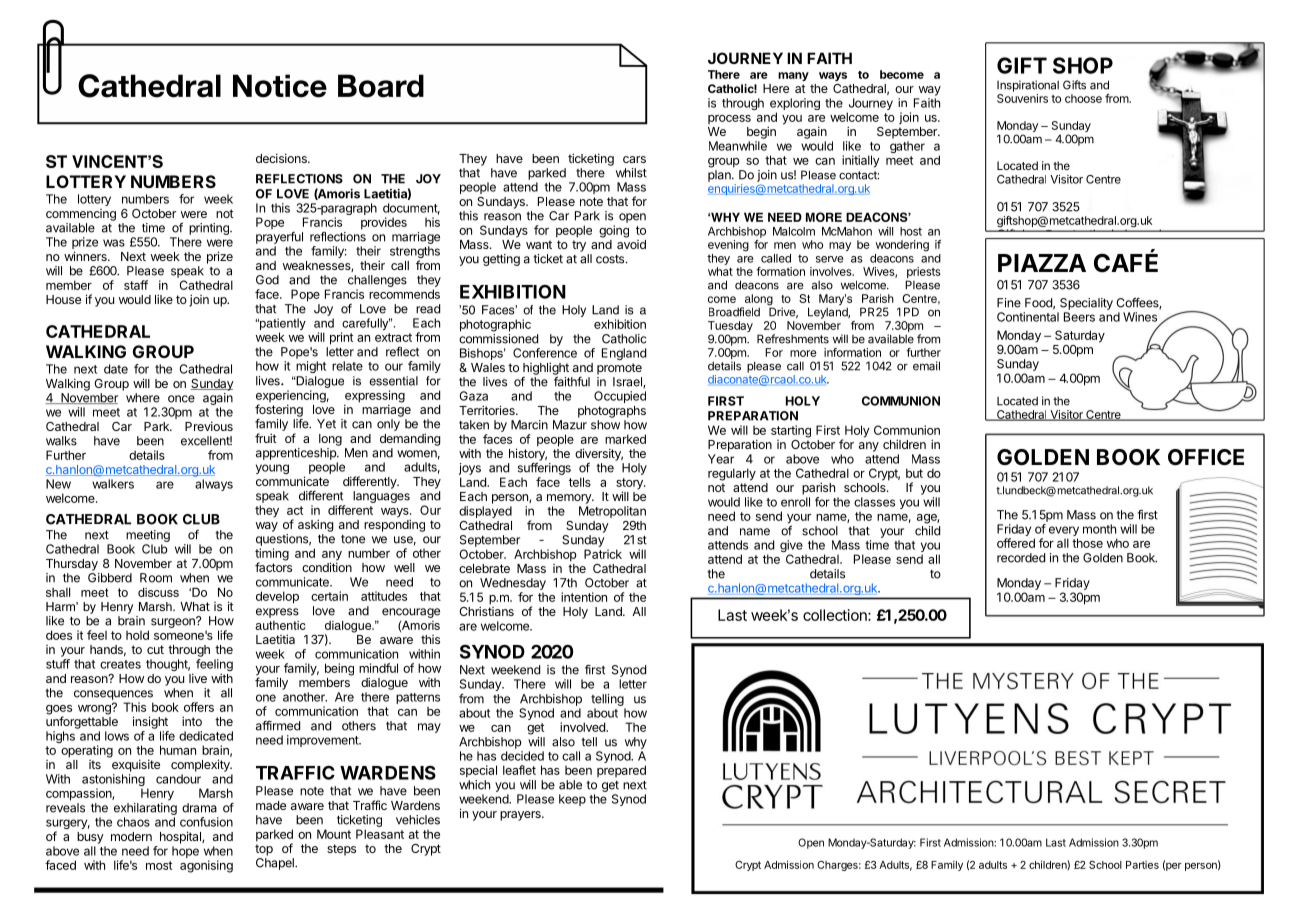  What do you see at coordinates (1206, 457) in the screenshot?
I see `OFFICE` at bounding box center [1206, 457].
